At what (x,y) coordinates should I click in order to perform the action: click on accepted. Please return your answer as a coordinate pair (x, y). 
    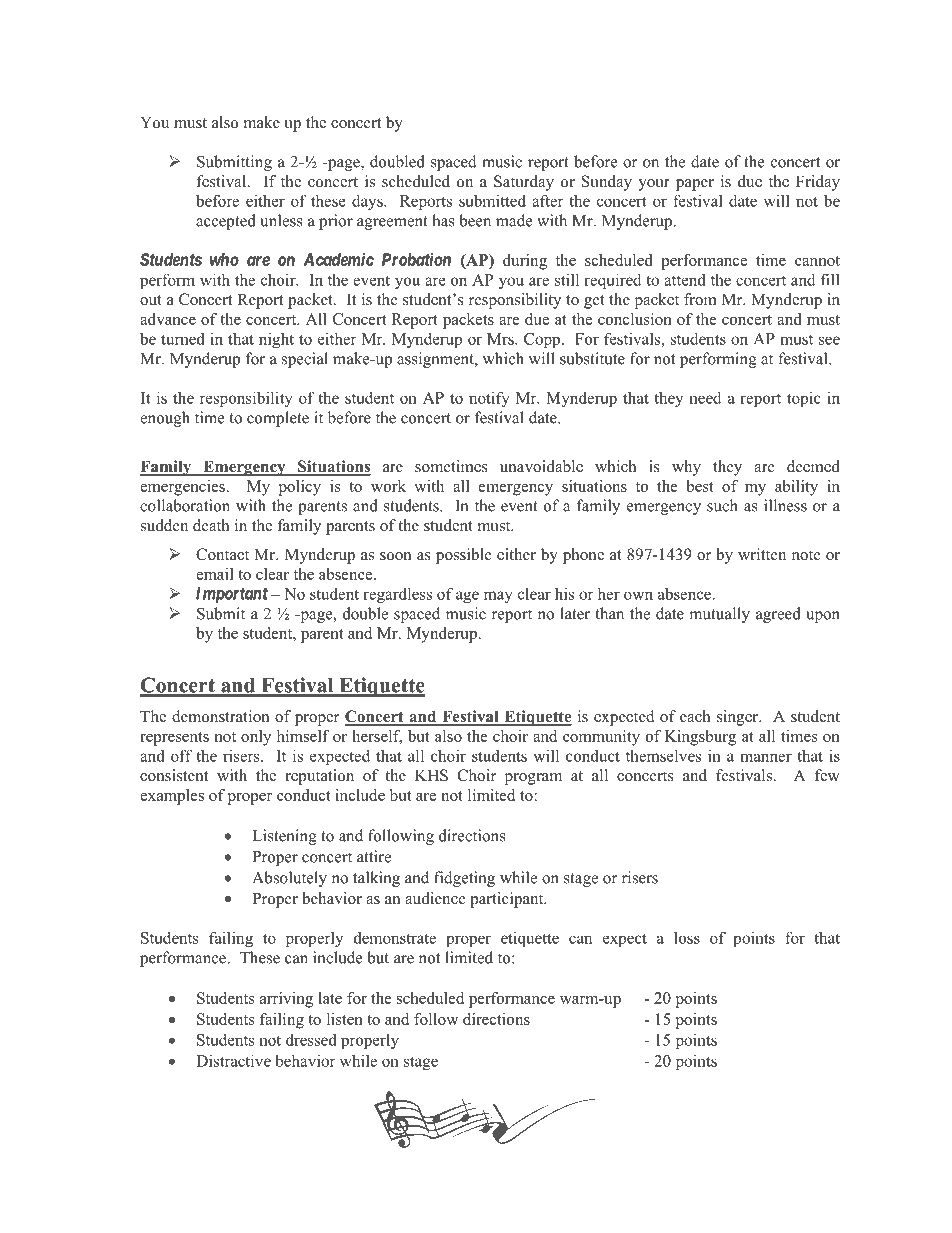
    Looking at the image, I should click on (226, 222).
